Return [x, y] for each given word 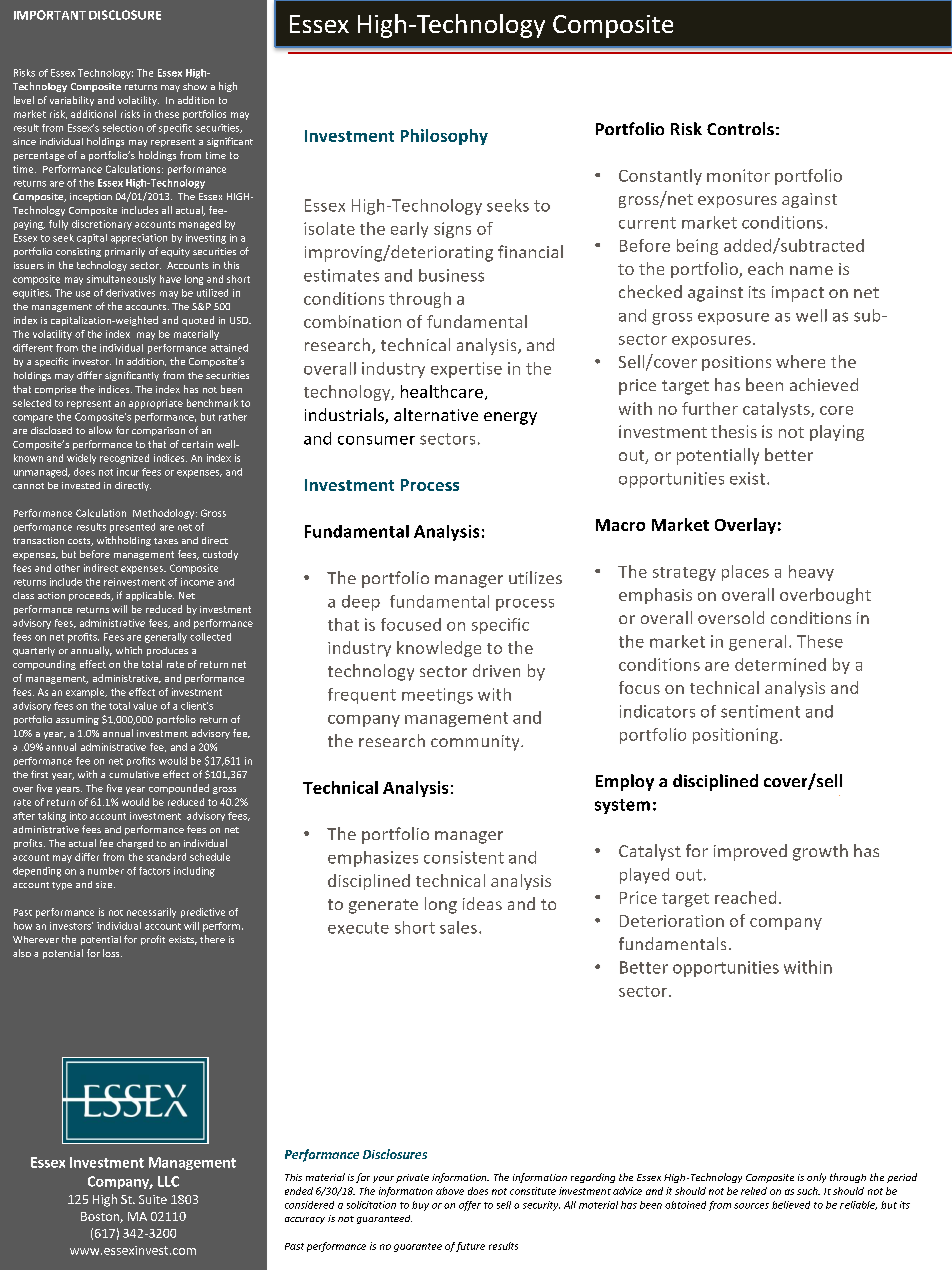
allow [100, 430]
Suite [153, 1199]
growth [820, 852]
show [195, 86]
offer [470, 1206]
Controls [740, 128]
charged [135, 844]
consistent [464, 857]
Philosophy [444, 137]
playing [837, 433]
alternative [436, 414]
